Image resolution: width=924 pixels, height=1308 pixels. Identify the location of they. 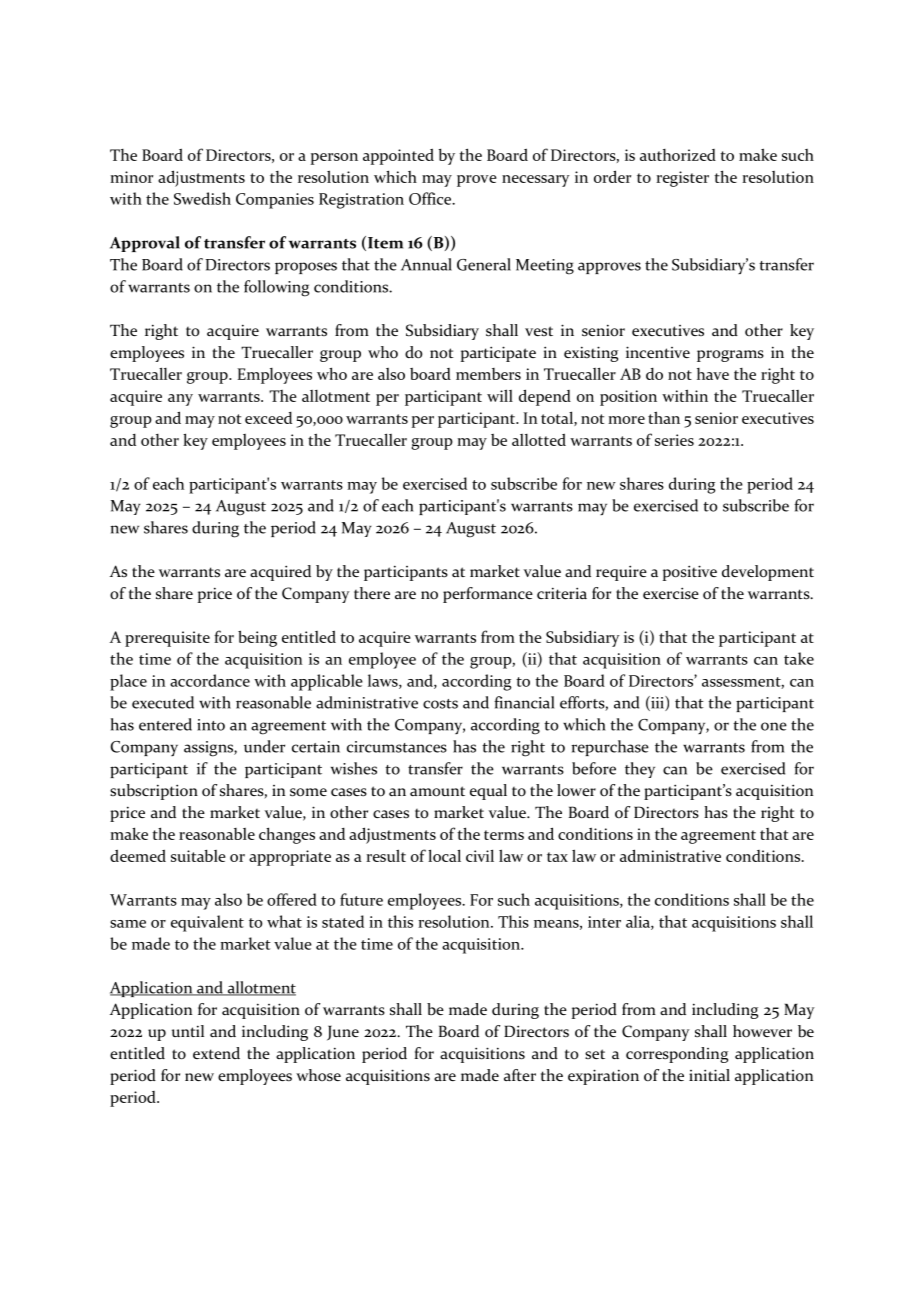
(640, 770).
